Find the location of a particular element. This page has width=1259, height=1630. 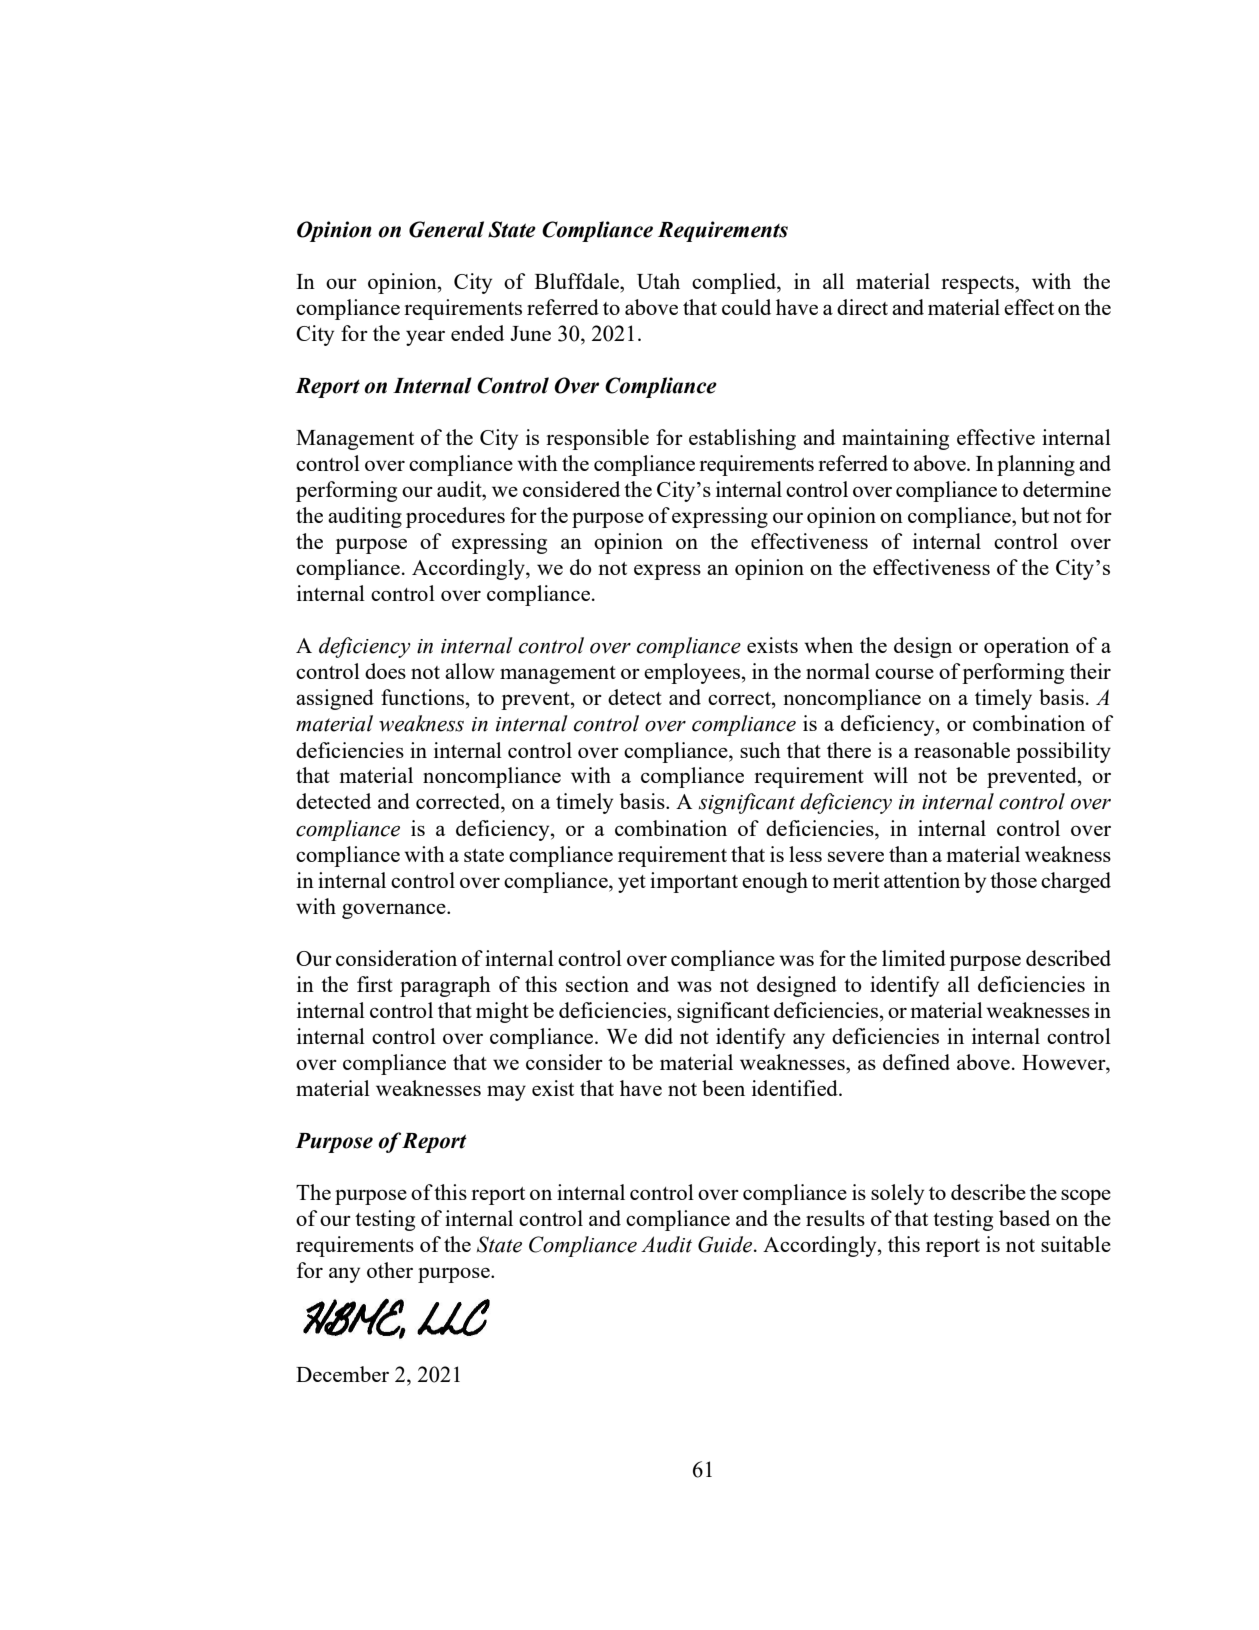

such is located at coordinates (760, 750).
